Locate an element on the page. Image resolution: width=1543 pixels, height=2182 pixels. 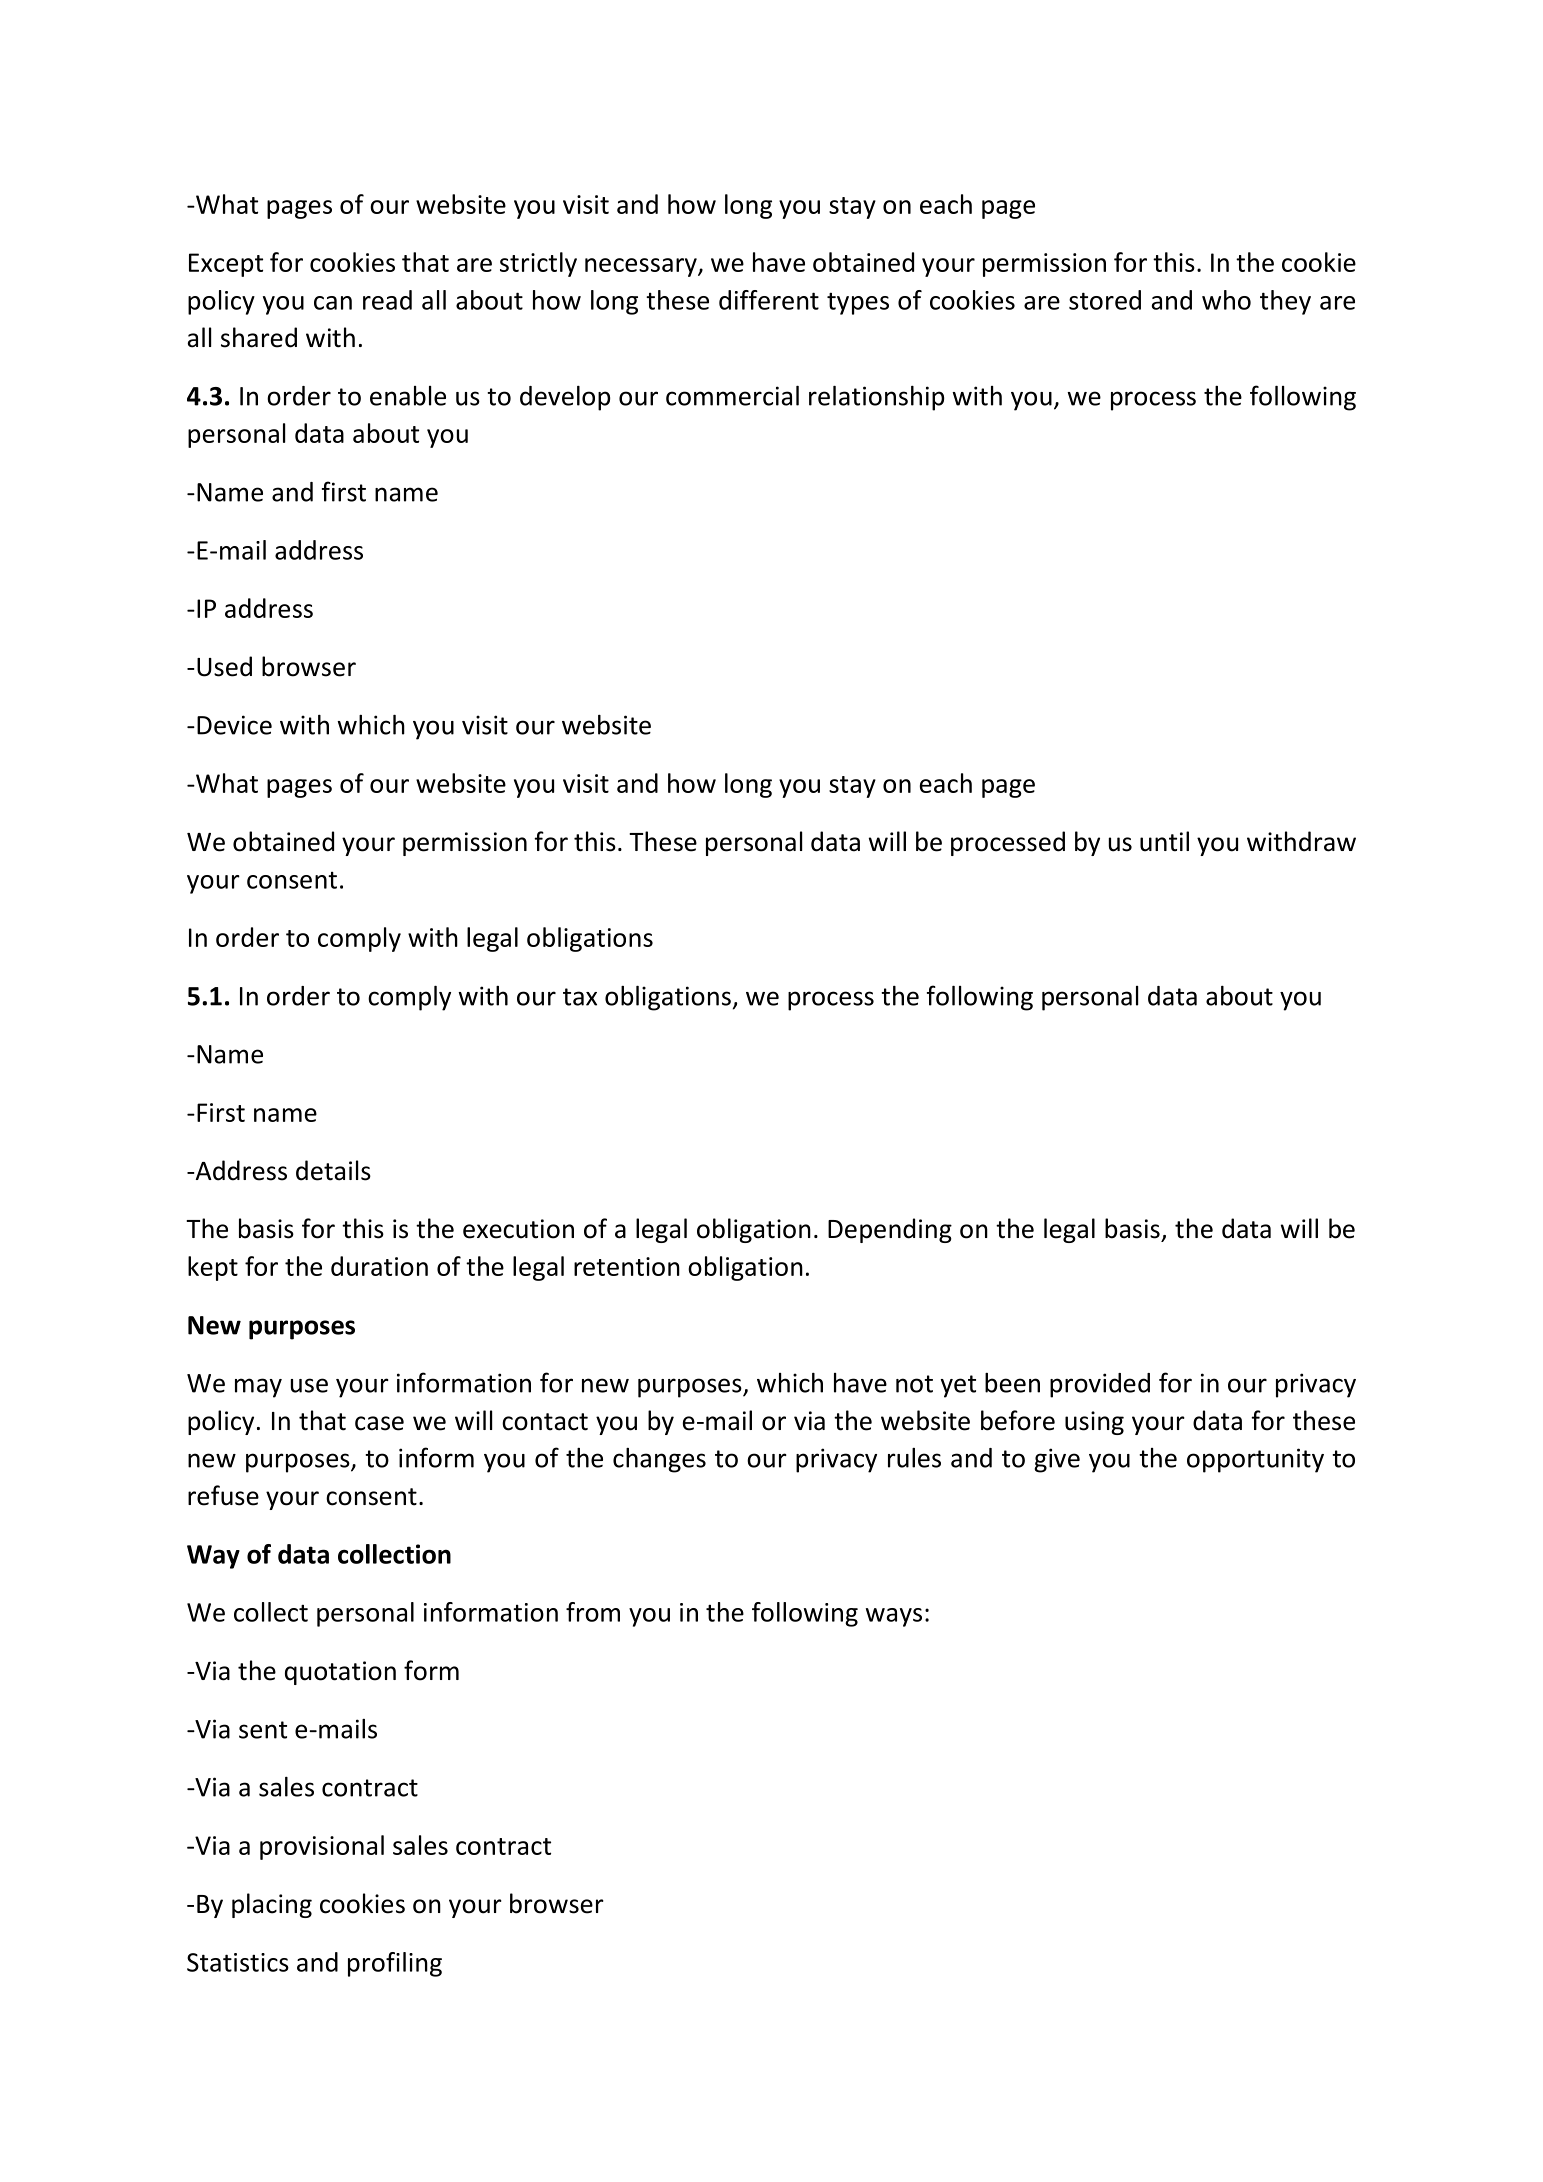
placing is located at coordinates (272, 1905).
